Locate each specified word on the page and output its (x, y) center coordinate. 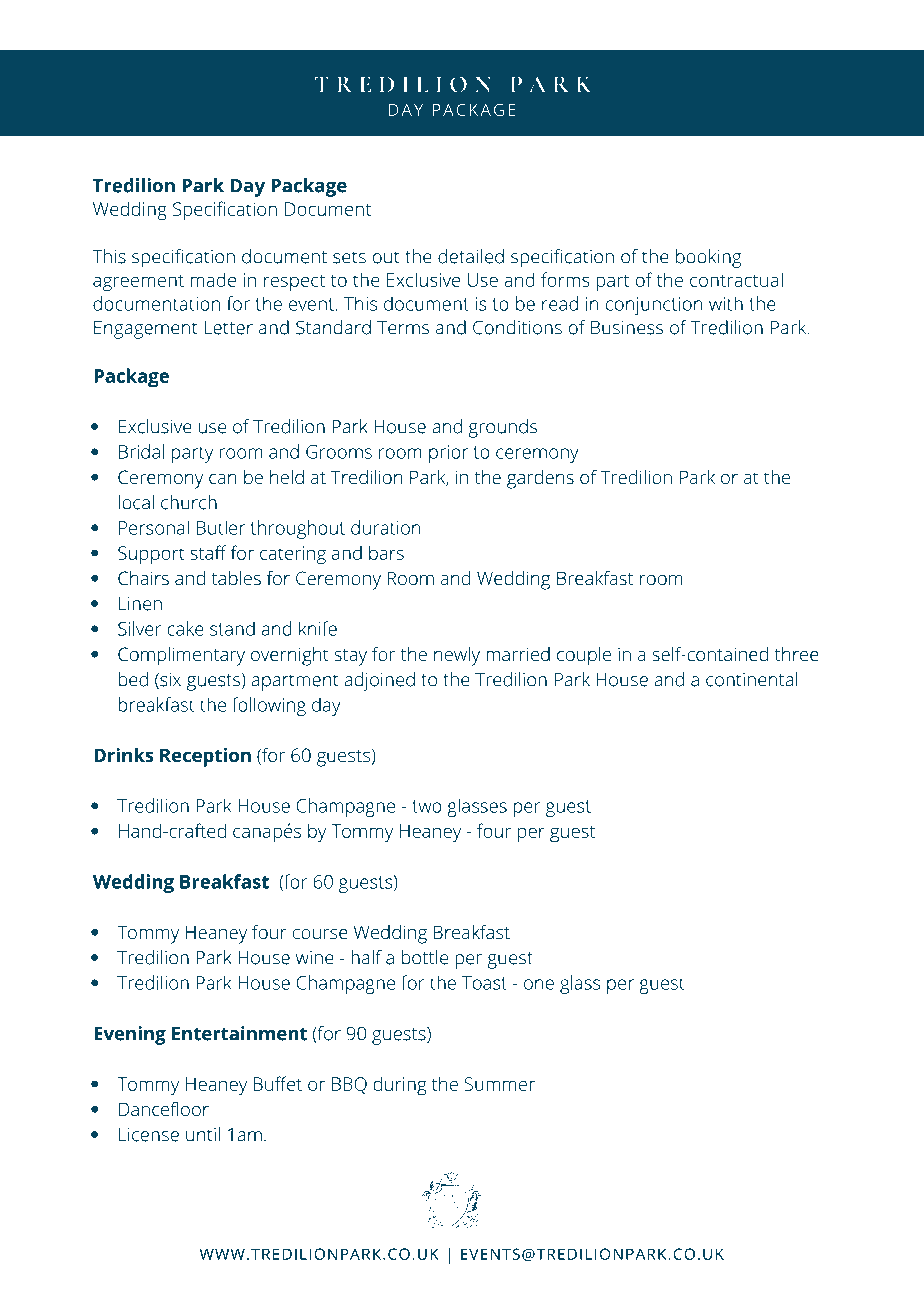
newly (457, 656)
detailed (471, 256)
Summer (500, 1084)
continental (751, 679)
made (213, 279)
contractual (736, 279)
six (169, 681)
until (203, 1134)
